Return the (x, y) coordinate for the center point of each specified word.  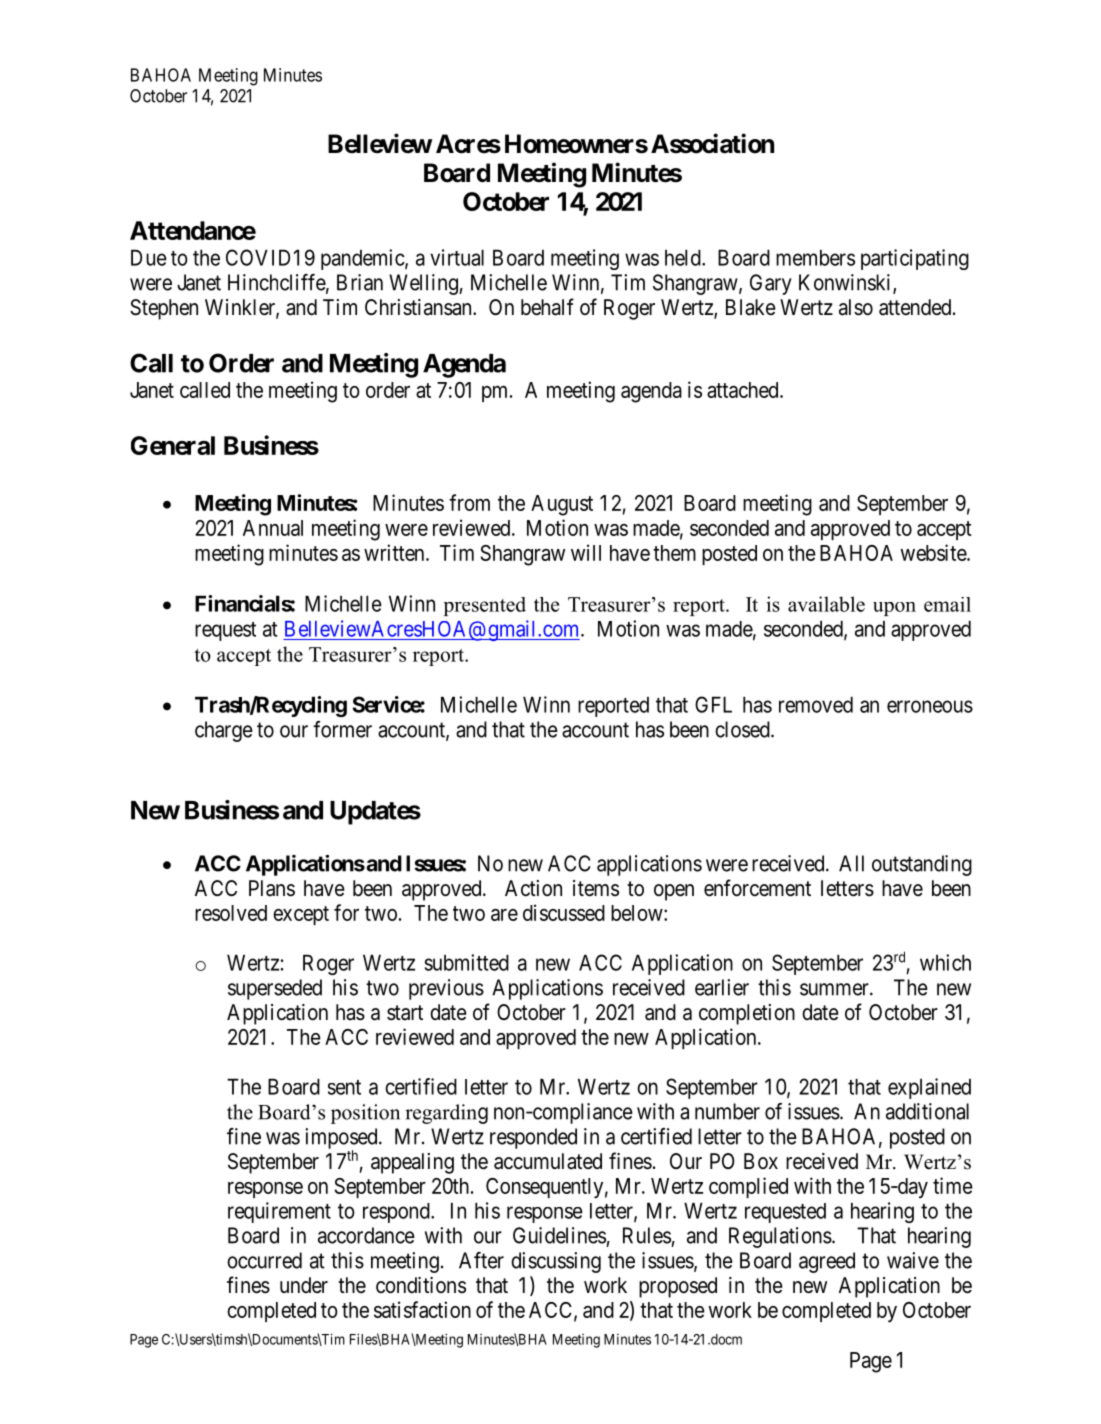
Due (149, 257)
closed (743, 729)
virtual (457, 257)
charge (224, 731)
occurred (264, 1260)
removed (816, 704)
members (815, 257)
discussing (556, 1262)
